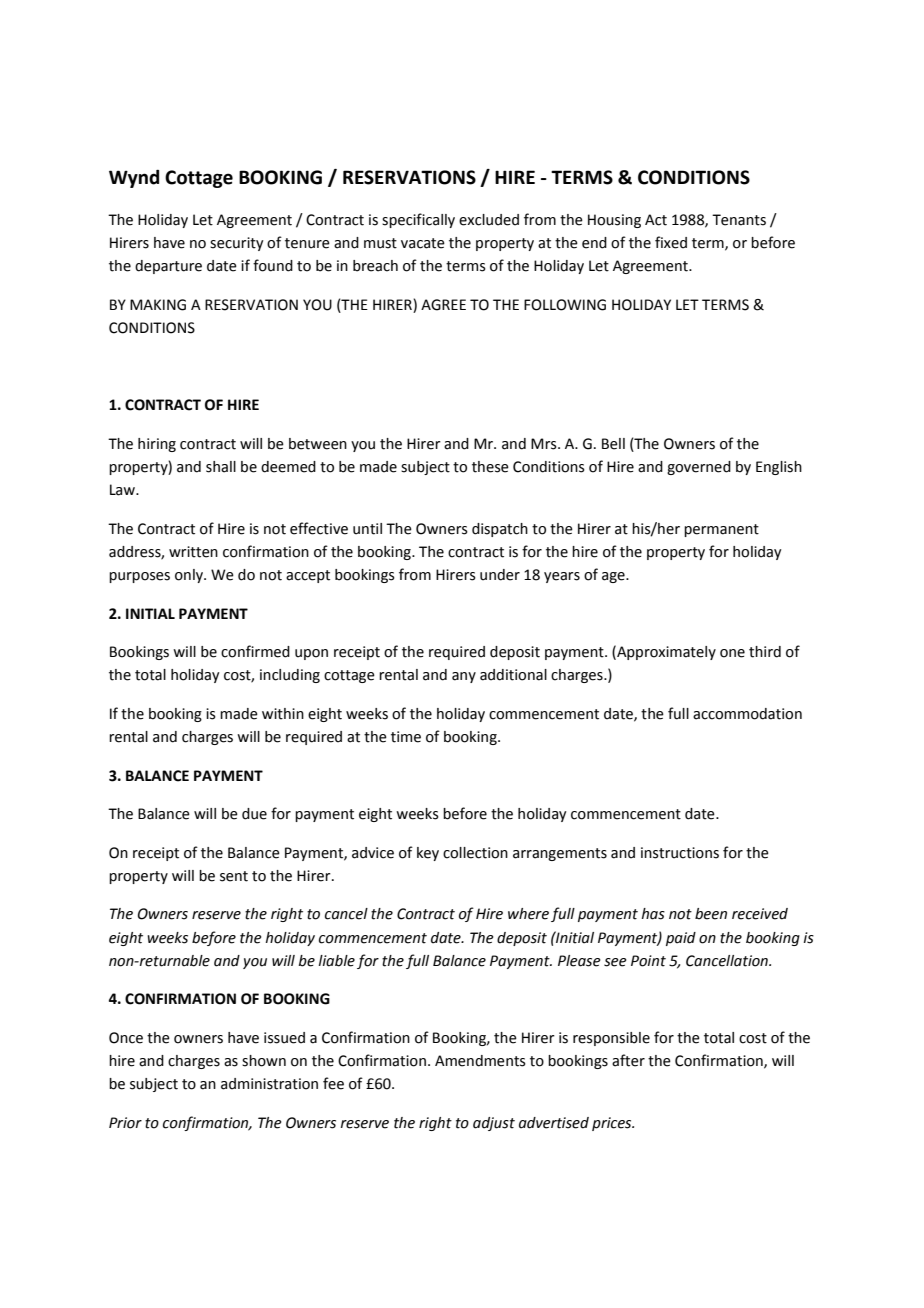 The width and height of the screenshot is (924, 1308). Describe the element at coordinates (721, 530) in the screenshot. I see `permanent` at that location.
